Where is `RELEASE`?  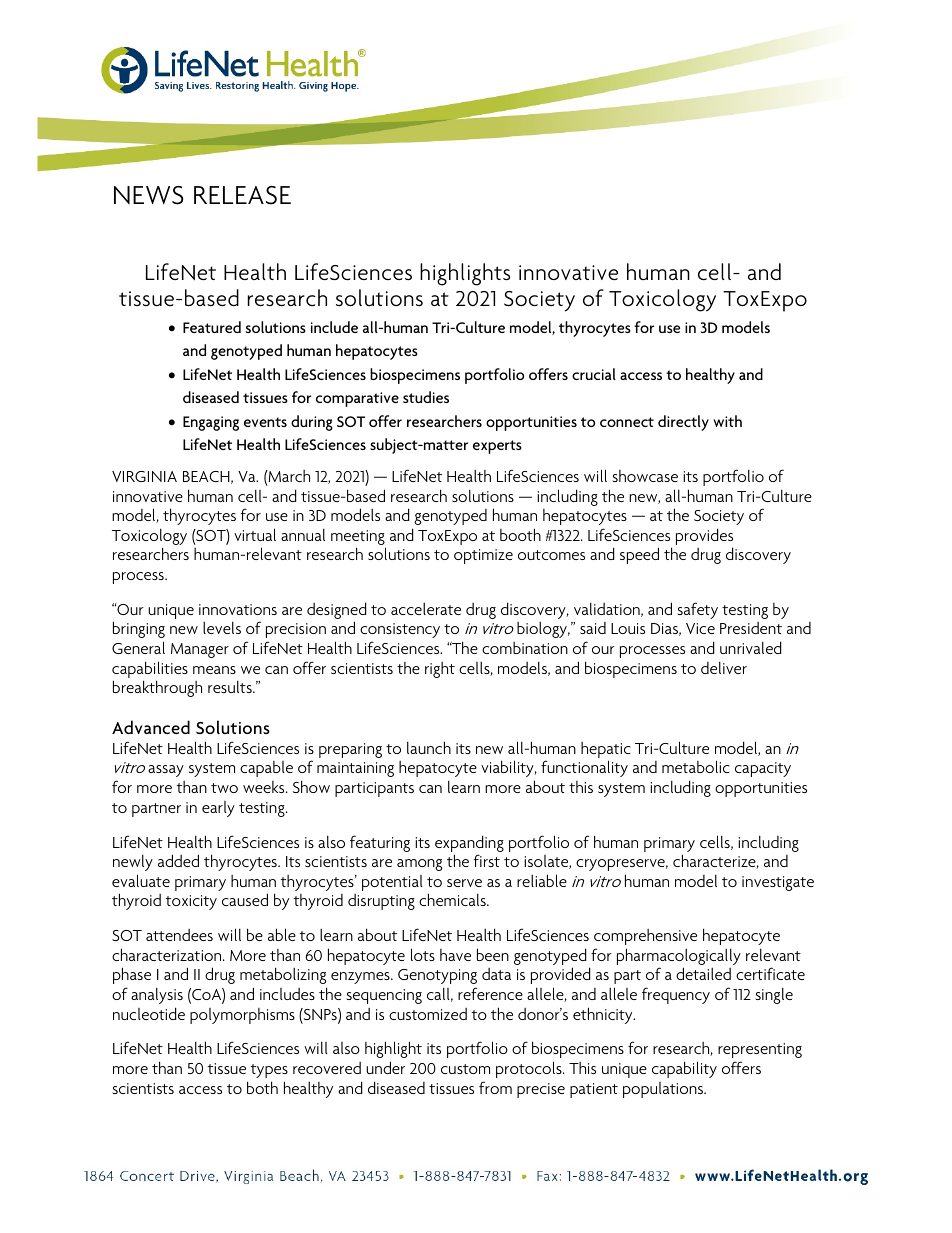
RELEASE is located at coordinates (242, 195).
